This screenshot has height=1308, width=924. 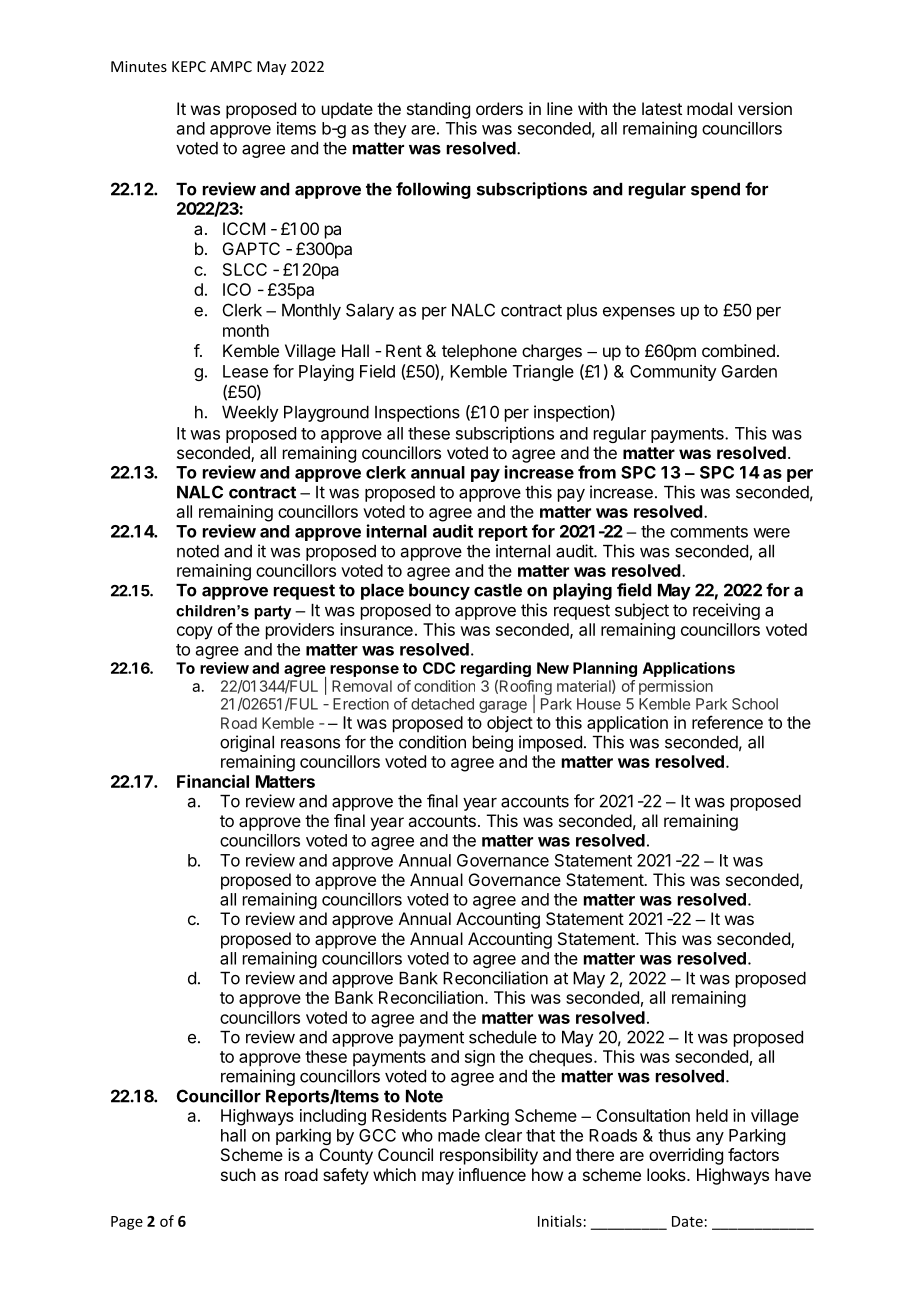 I want to click on receiving, so click(x=726, y=611).
